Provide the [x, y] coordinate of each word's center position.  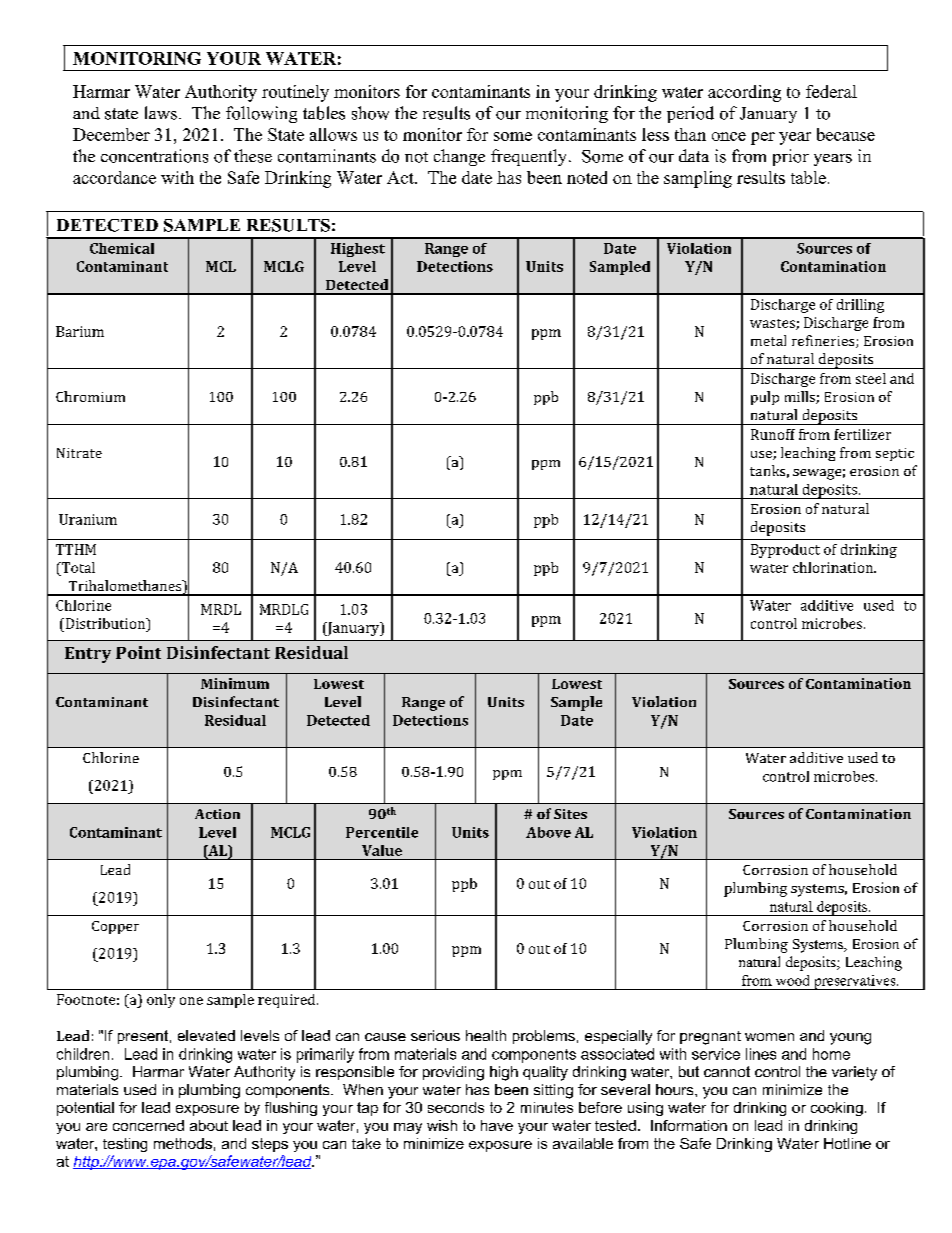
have [497, 1125]
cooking [837, 1109]
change [459, 157]
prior [791, 157]
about [209, 1125]
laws [161, 113]
